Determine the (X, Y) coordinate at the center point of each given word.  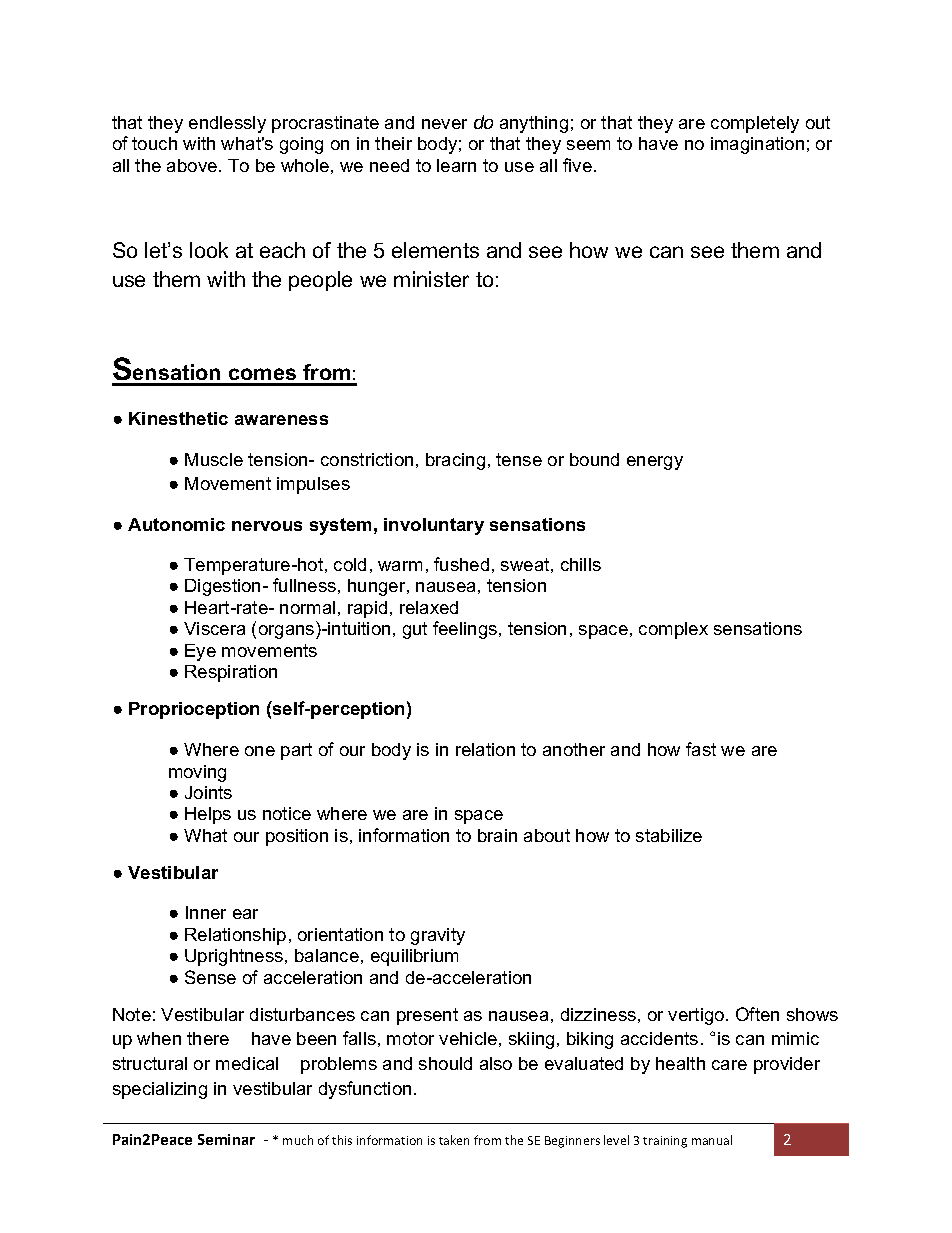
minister (431, 279)
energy (655, 463)
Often (757, 1014)
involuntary (434, 526)
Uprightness (235, 957)
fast (701, 749)
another (574, 749)
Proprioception (194, 710)
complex (673, 630)
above (193, 165)
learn (456, 165)
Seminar (226, 1139)
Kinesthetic (178, 418)
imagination (757, 145)
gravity (438, 936)
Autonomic (176, 524)
